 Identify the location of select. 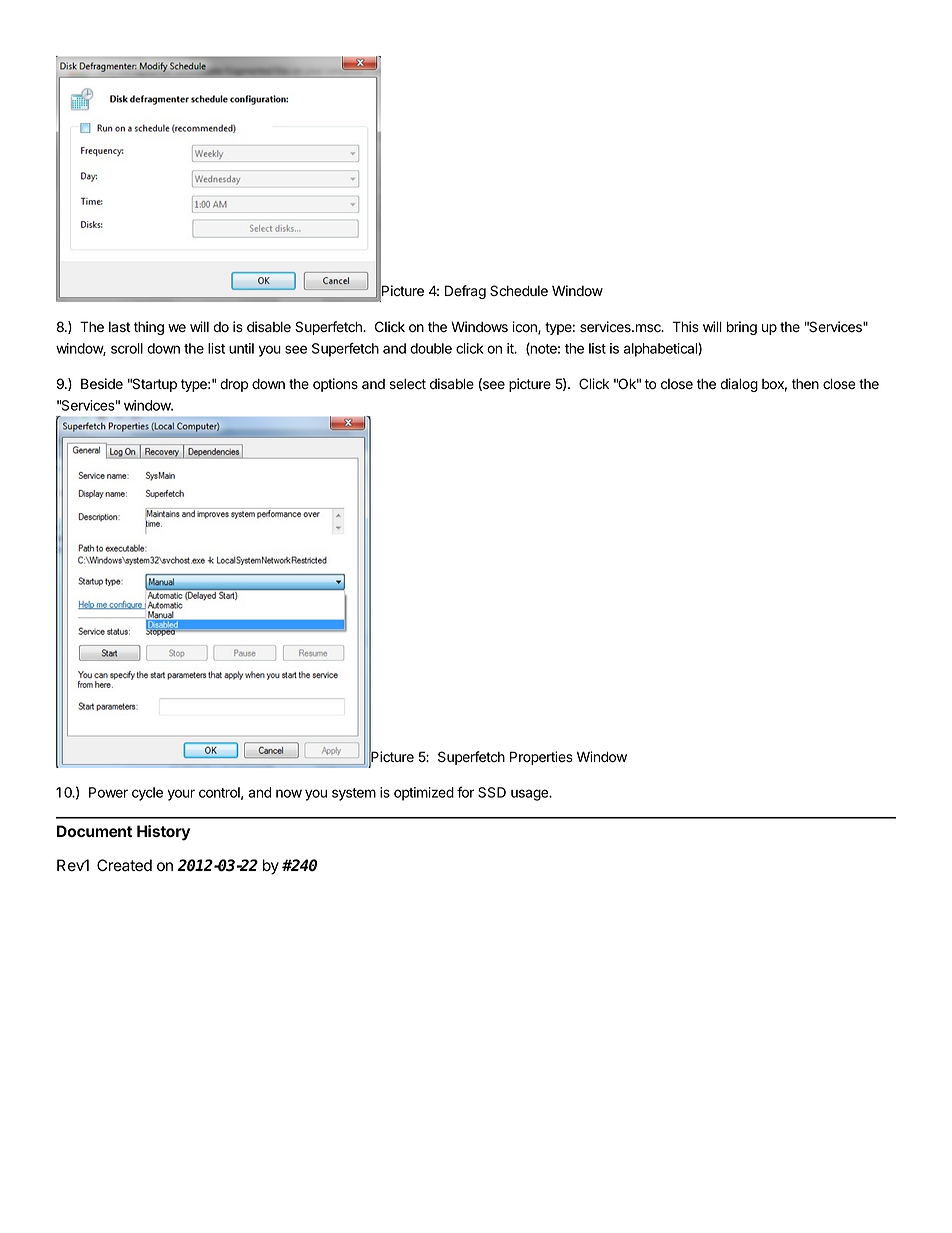
(407, 384).
